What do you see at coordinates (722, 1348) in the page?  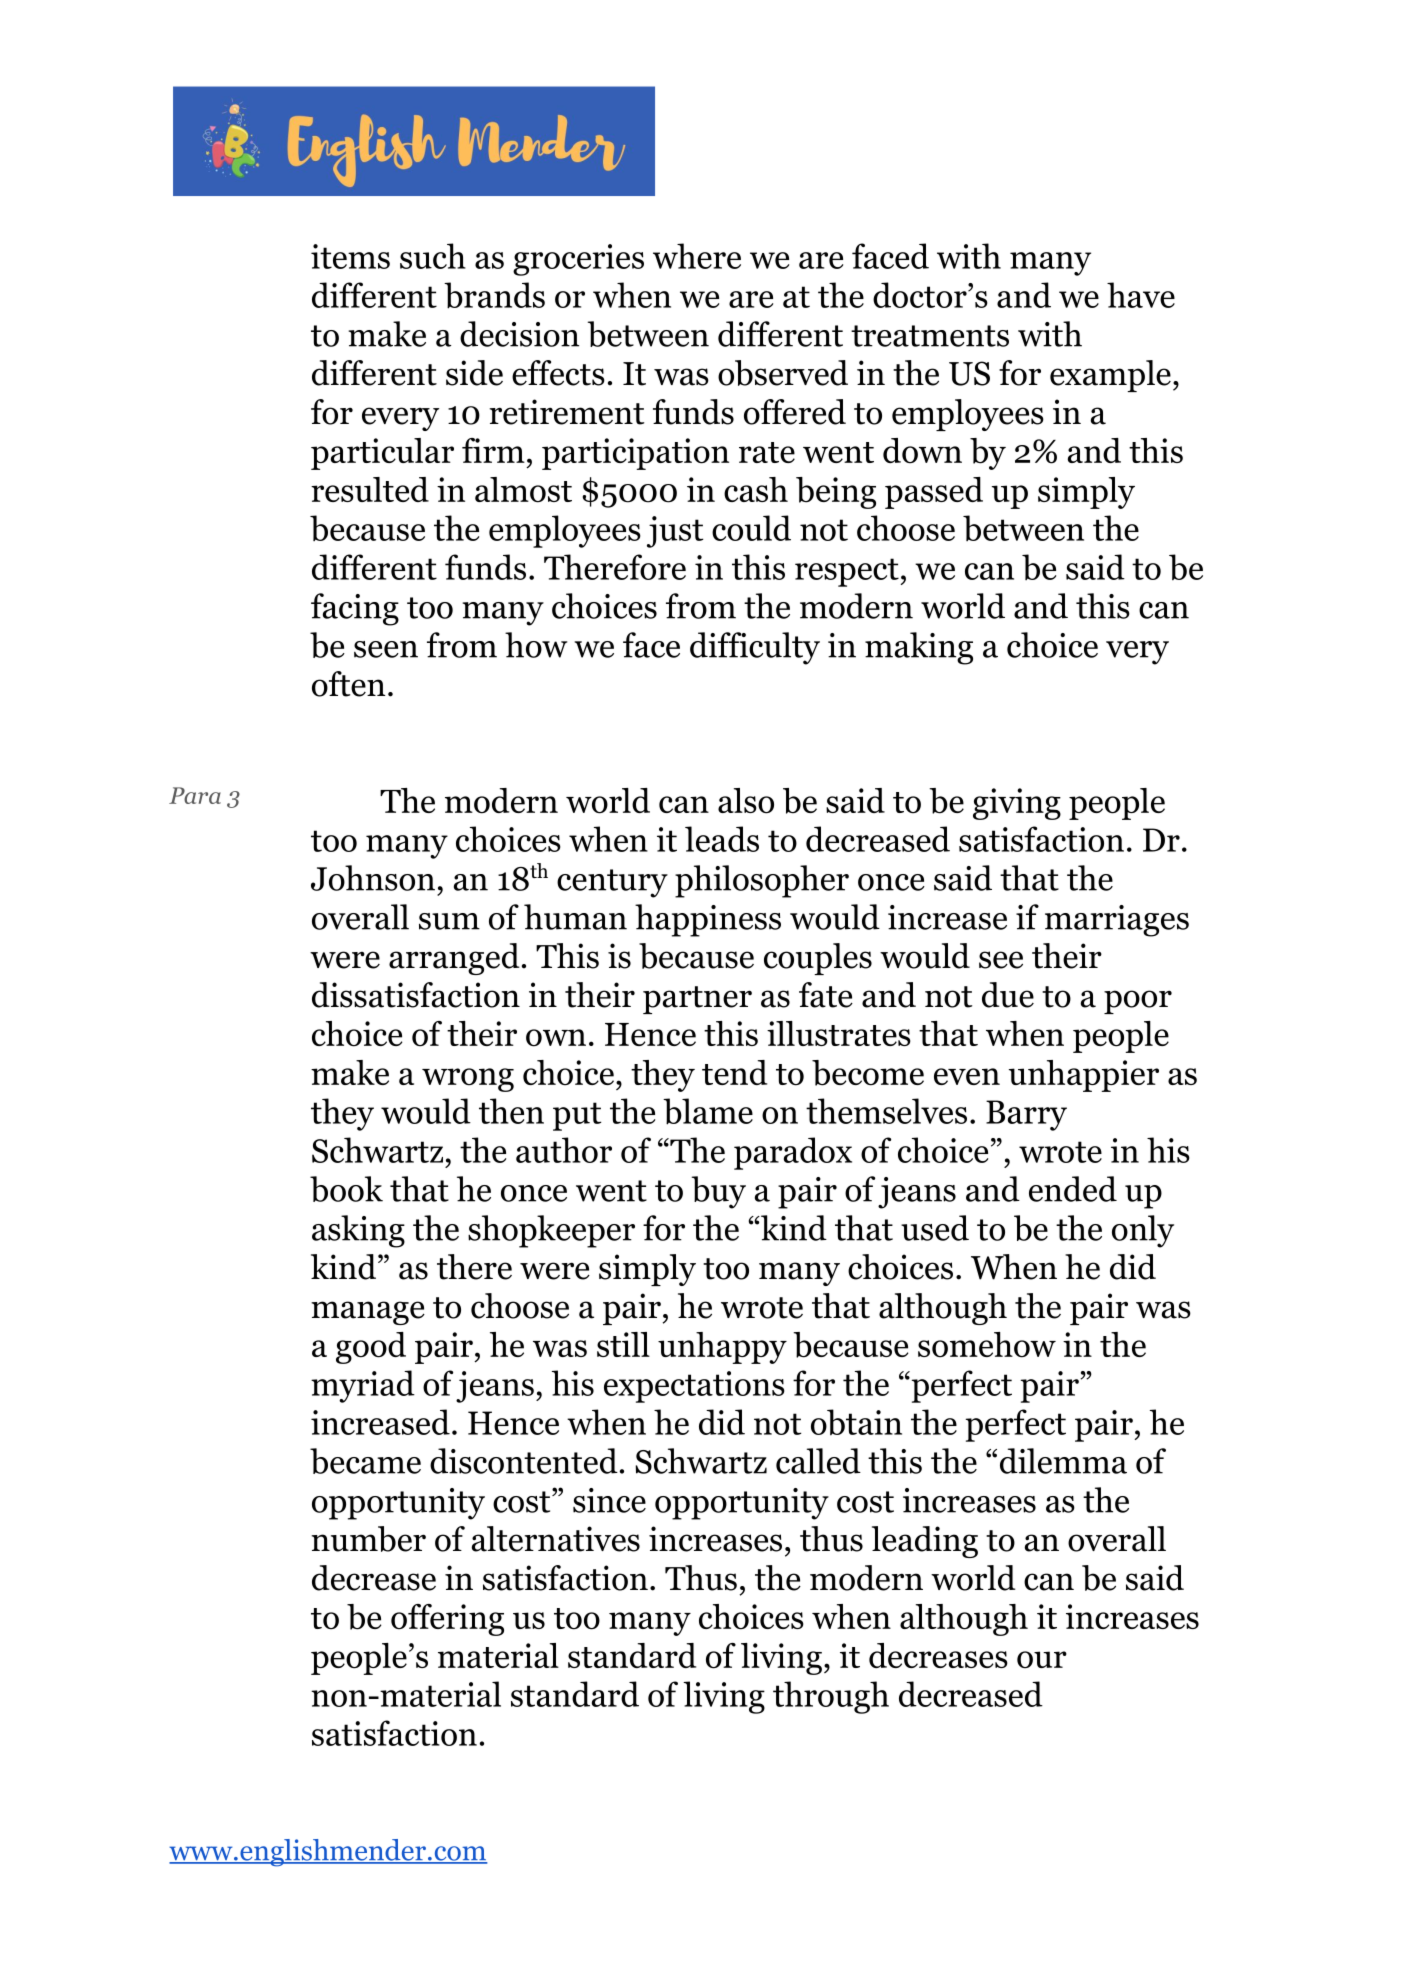 I see `unhappy` at bounding box center [722, 1348].
